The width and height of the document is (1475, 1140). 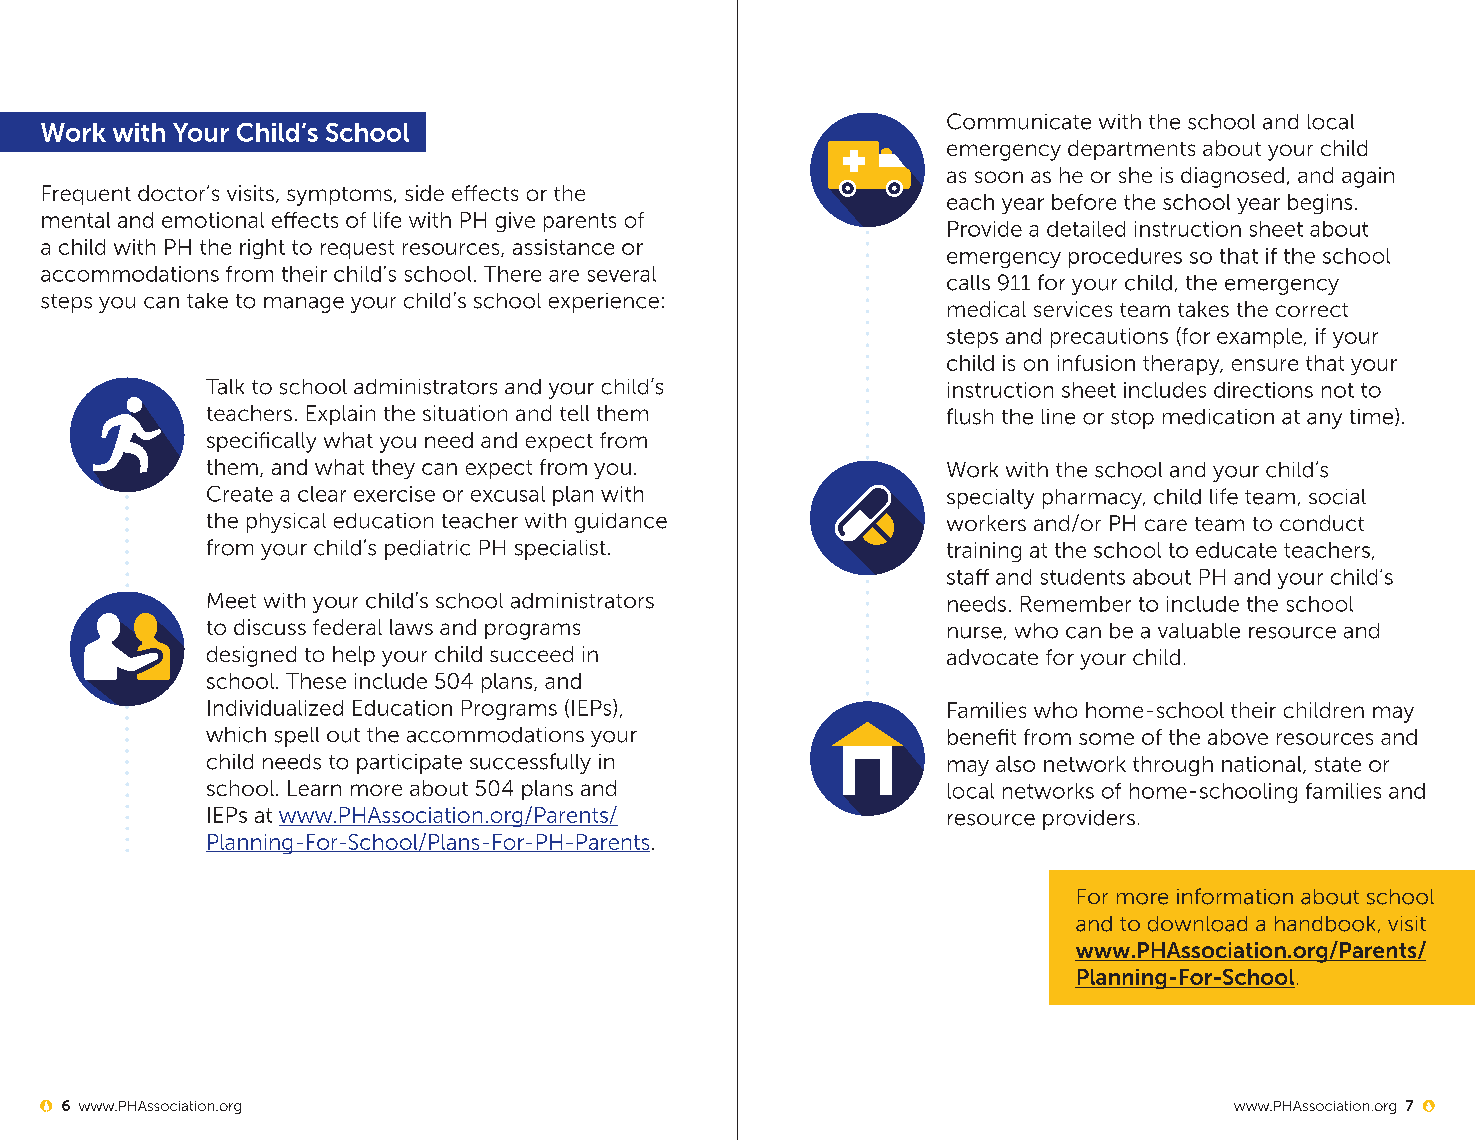 I want to click on Talk, so click(x=225, y=387).
